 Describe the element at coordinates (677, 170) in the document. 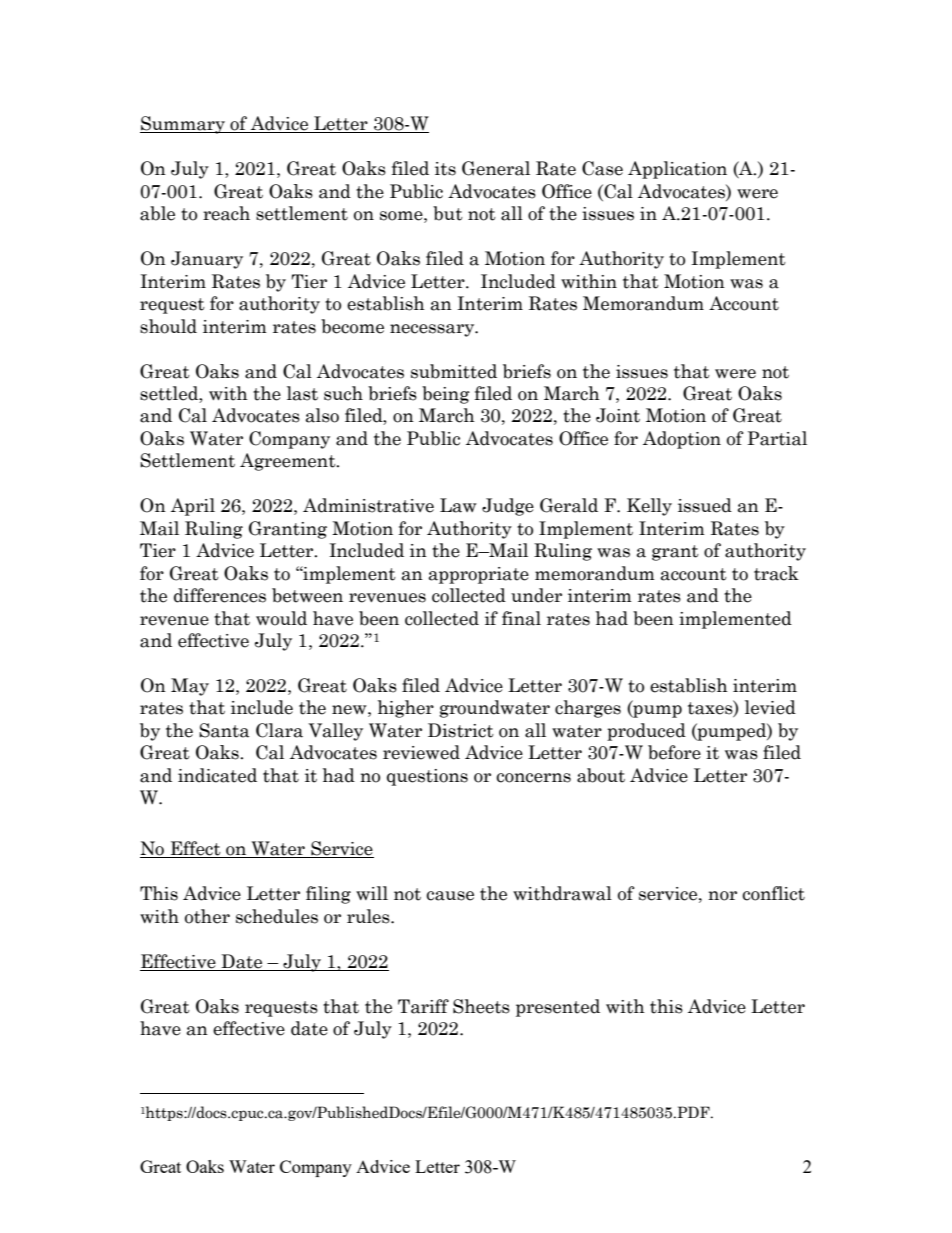

I see `Application` at that location.
